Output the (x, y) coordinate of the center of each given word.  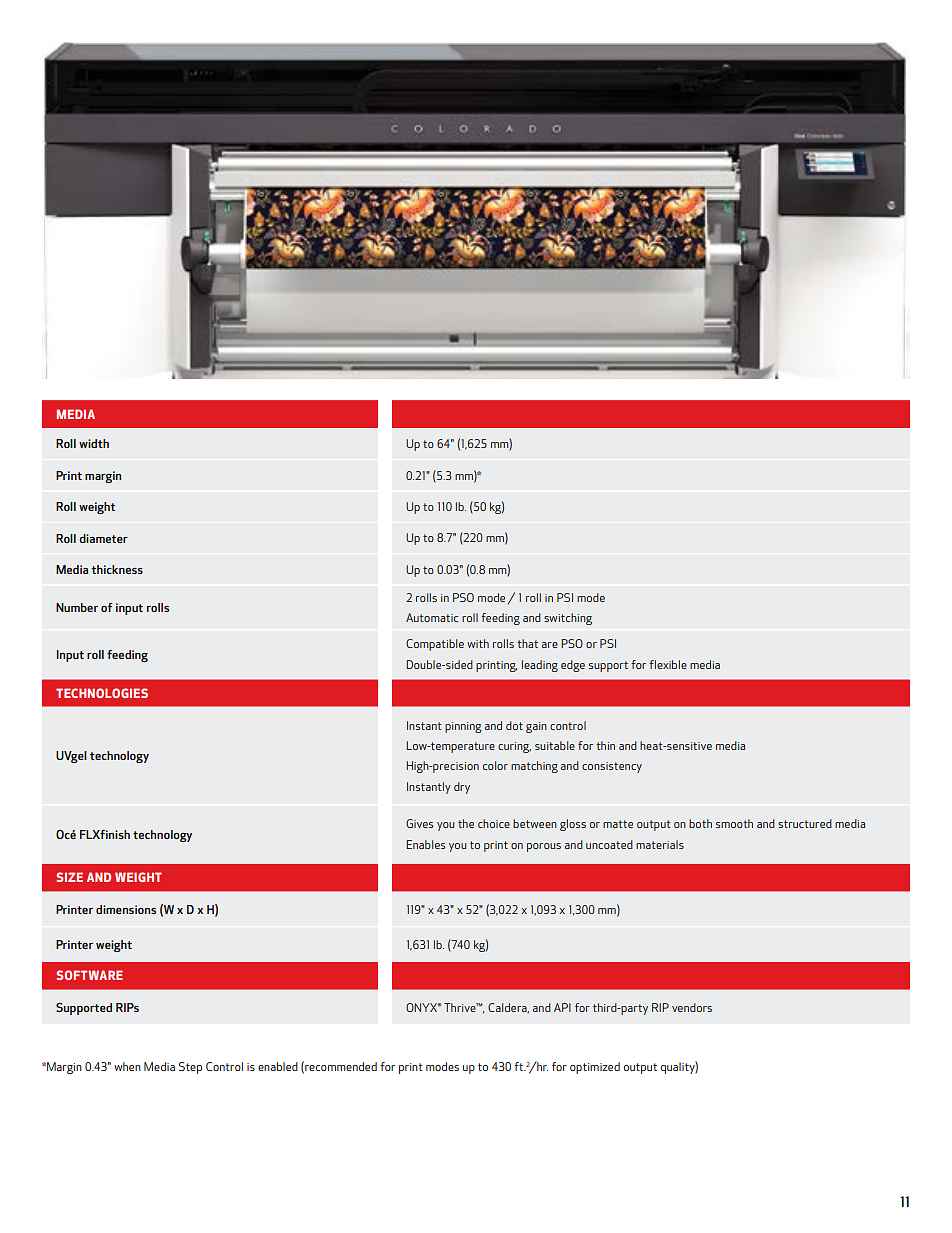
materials (660, 844)
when (127, 1066)
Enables (425, 844)
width (94, 443)
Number (77, 607)
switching (568, 619)
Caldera (508, 1008)
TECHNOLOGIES (102, 693)
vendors (692, 1007)
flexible (668, 664)
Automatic (432, 617)
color (495, 765)
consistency (612, 767)
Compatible (435, 645)
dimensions (126, 909)
